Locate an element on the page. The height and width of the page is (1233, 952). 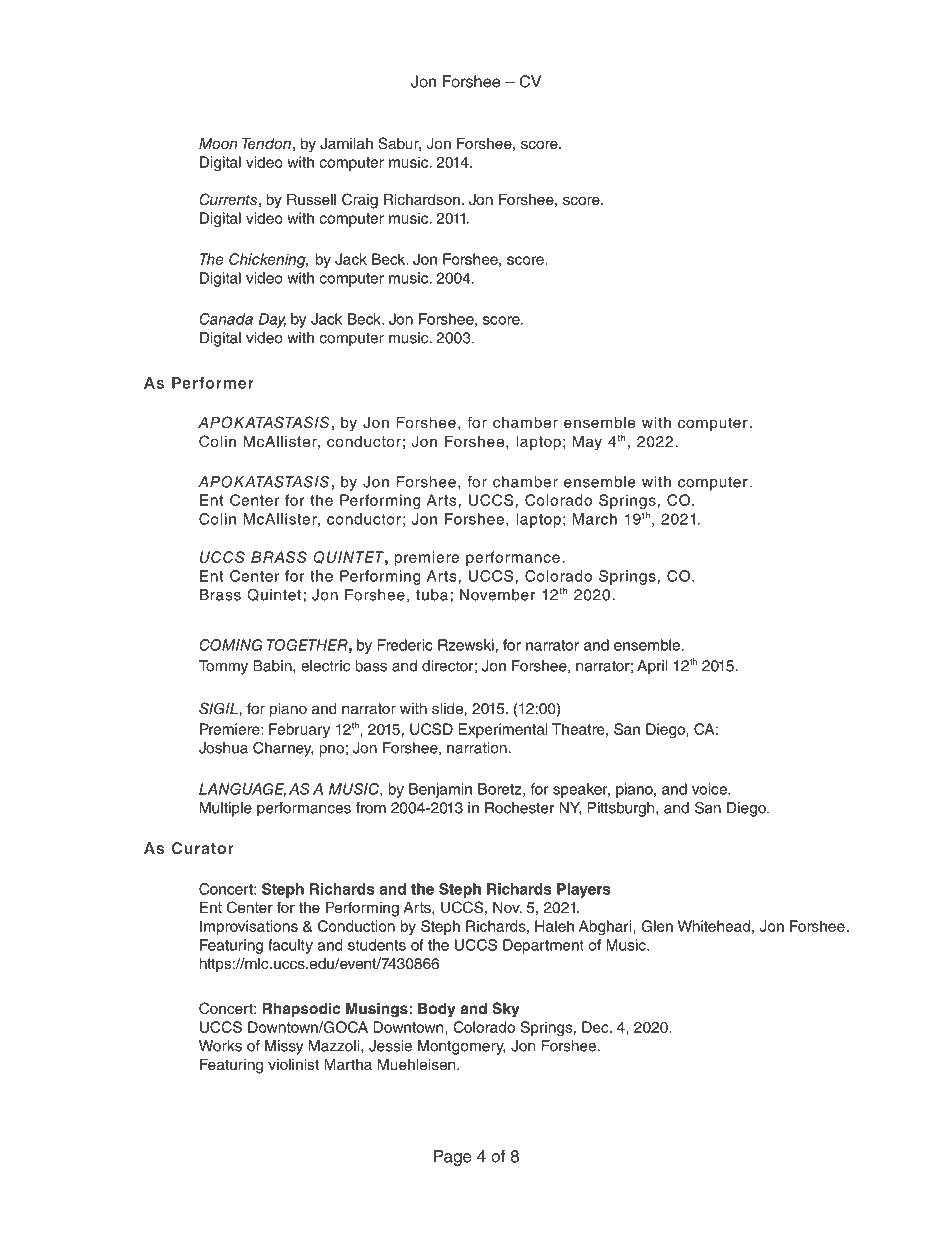
Tendon is located at coordinates (267, 144).
